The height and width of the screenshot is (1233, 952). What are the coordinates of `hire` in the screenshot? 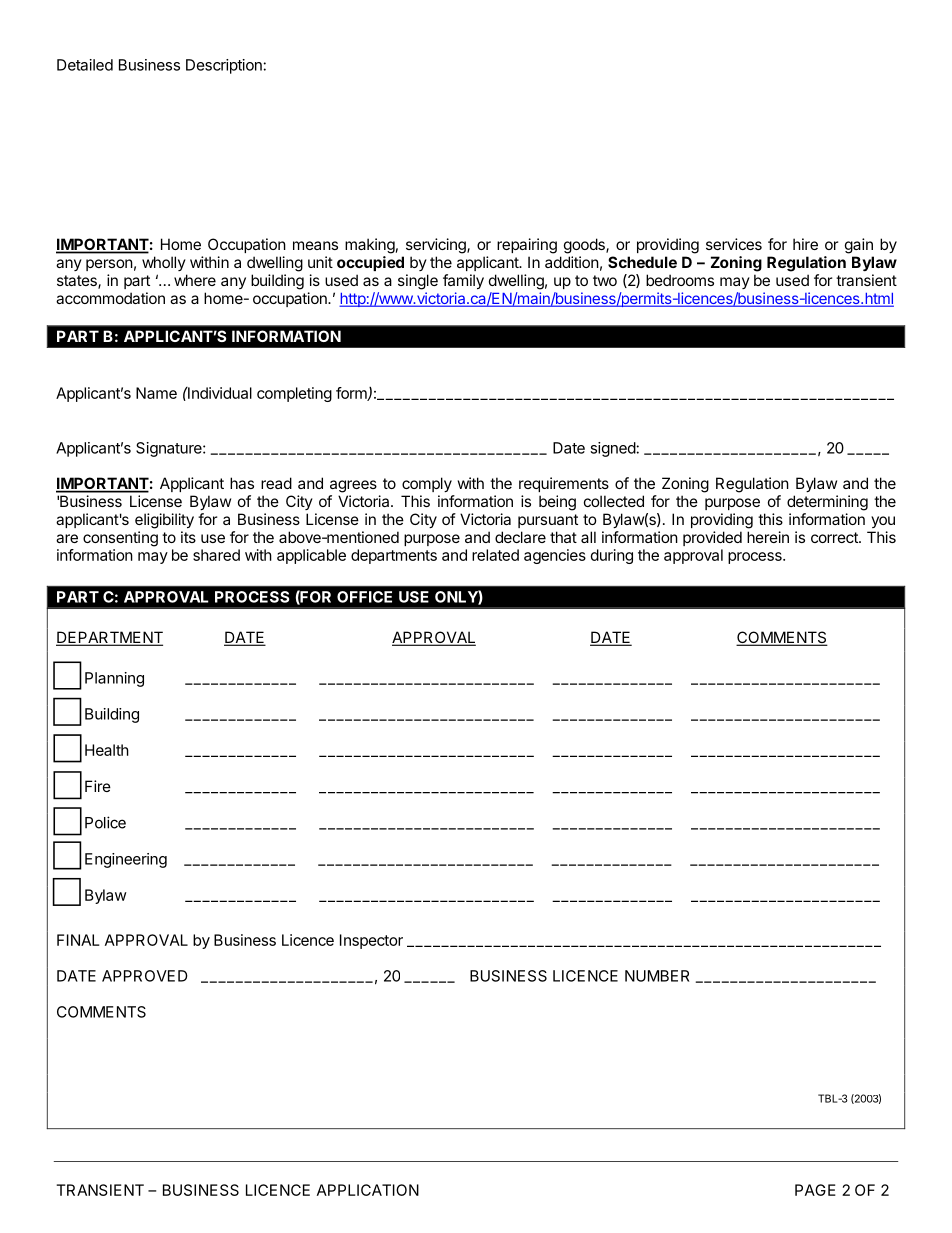 It's located at (805, 244).
